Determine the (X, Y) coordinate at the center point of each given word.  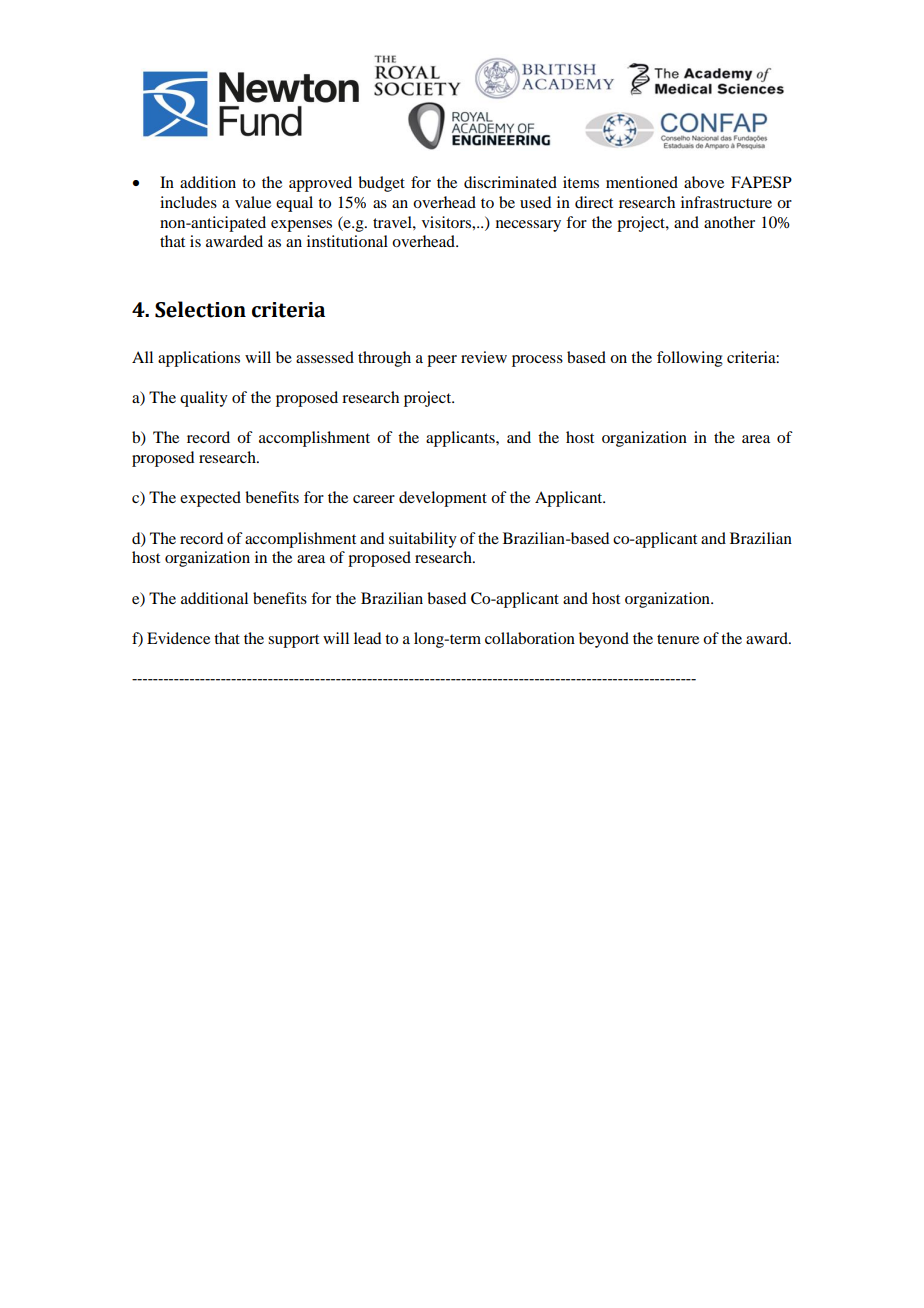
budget (381, 184)
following (690, 359)
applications (199, 359)
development (443, 499)
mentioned (642, 182)
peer (442, 361)
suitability (423, 540)
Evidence (178, 638)
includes (188, 202)
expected (210, 499)
